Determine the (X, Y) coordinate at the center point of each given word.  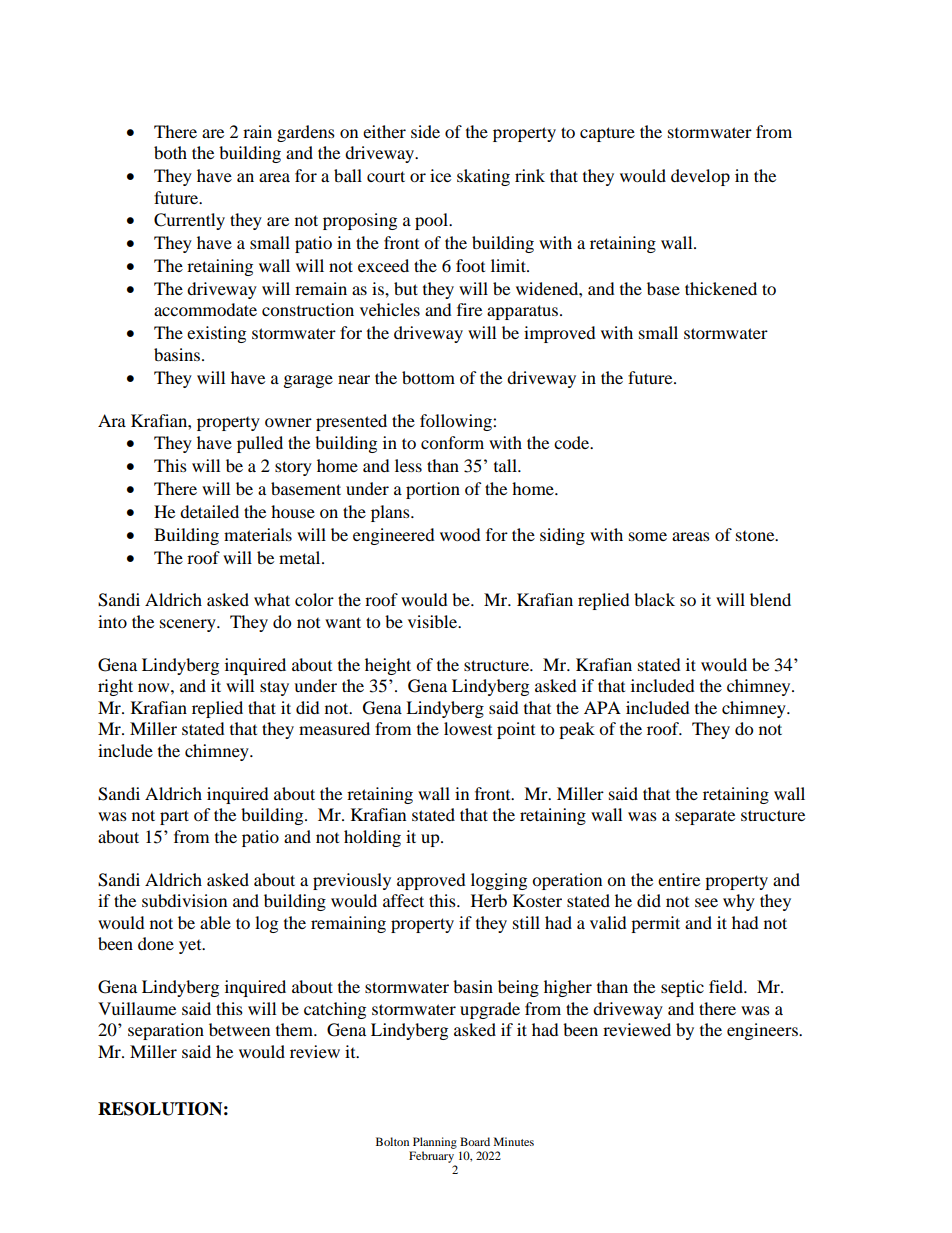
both (170, 152)
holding (372, 838)
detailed (209, 511)
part (174, 817)
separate (705, 818)
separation (166, 1031)
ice (440, 175)
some (648, 536)
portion (433, 490)
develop (700, 177)
